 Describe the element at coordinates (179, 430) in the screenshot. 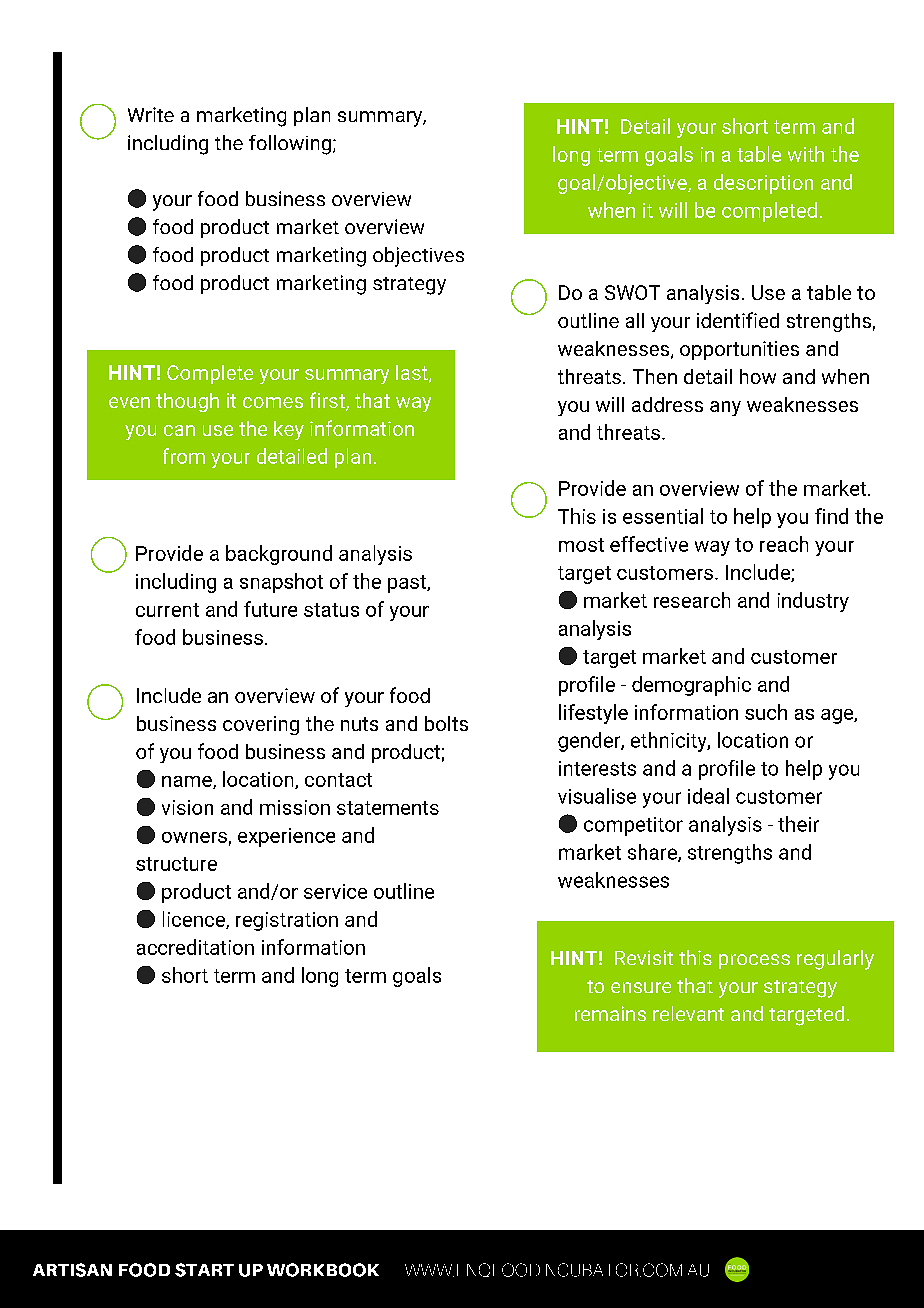

I see `can` at that location.
